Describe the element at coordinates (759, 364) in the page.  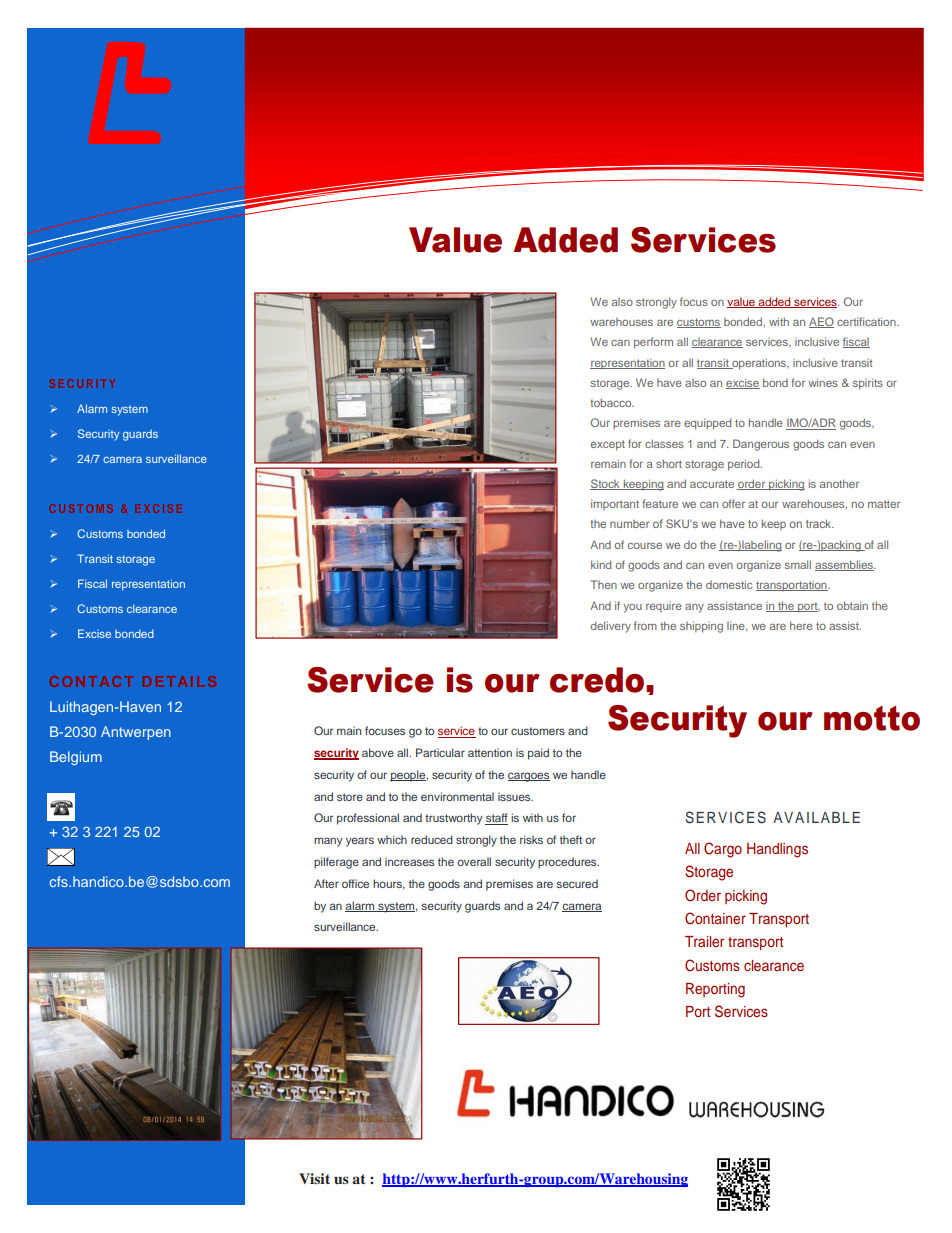
I see `operations` at that location.
